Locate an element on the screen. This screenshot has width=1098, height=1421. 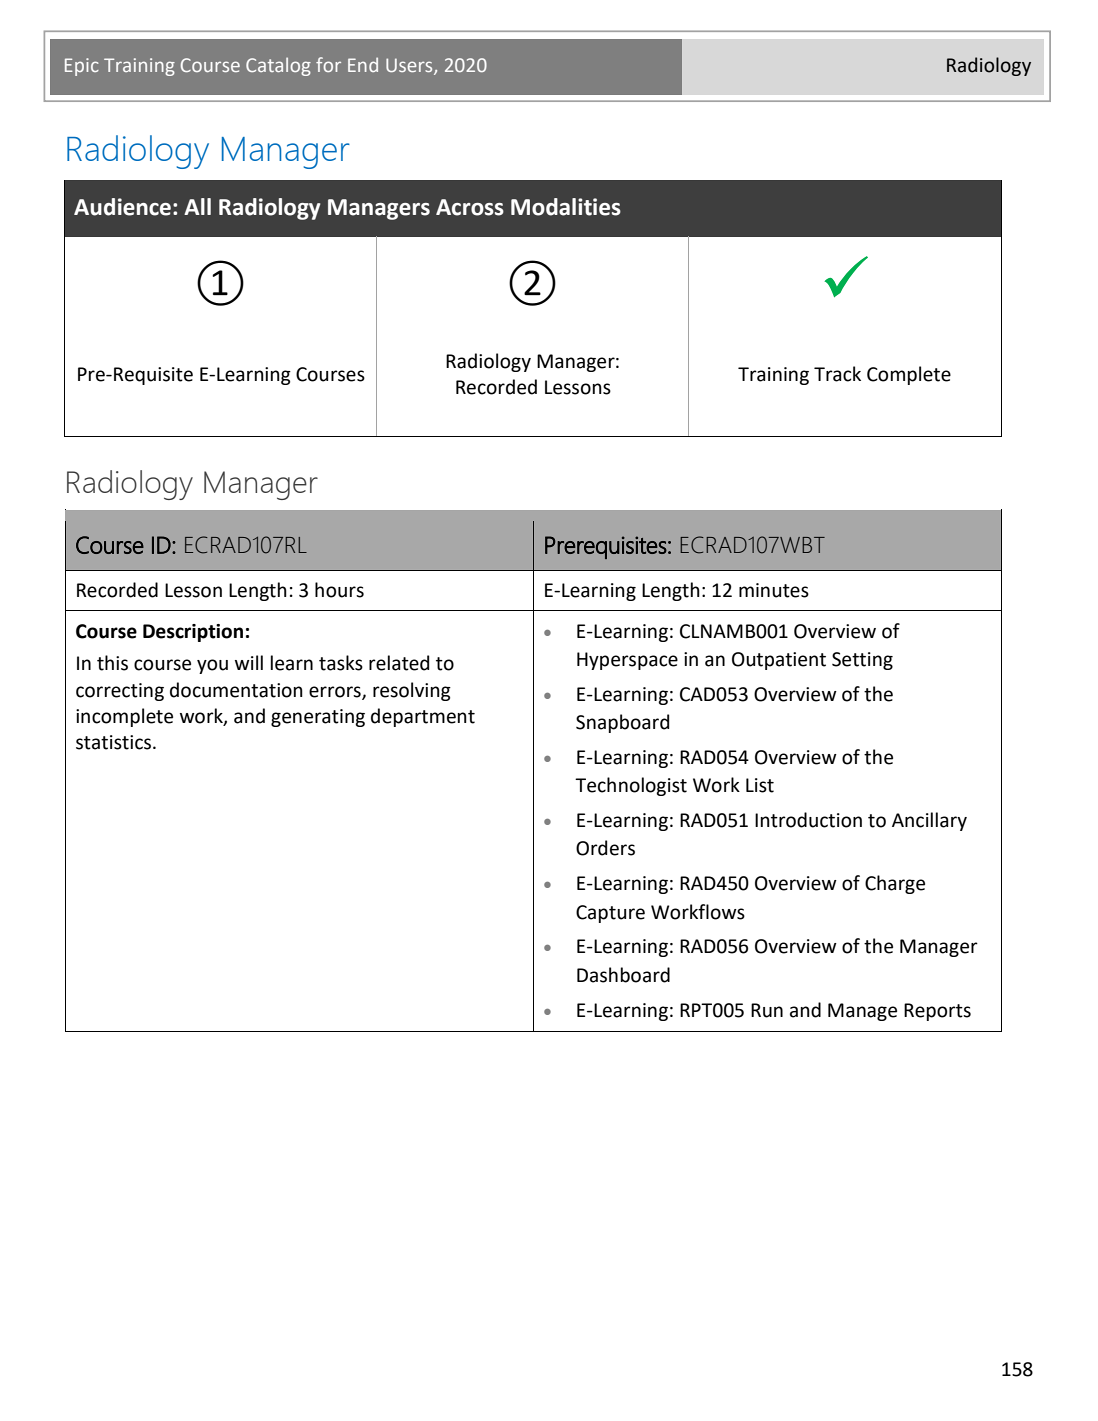
Modalities is located at coordinates (566, 207).
